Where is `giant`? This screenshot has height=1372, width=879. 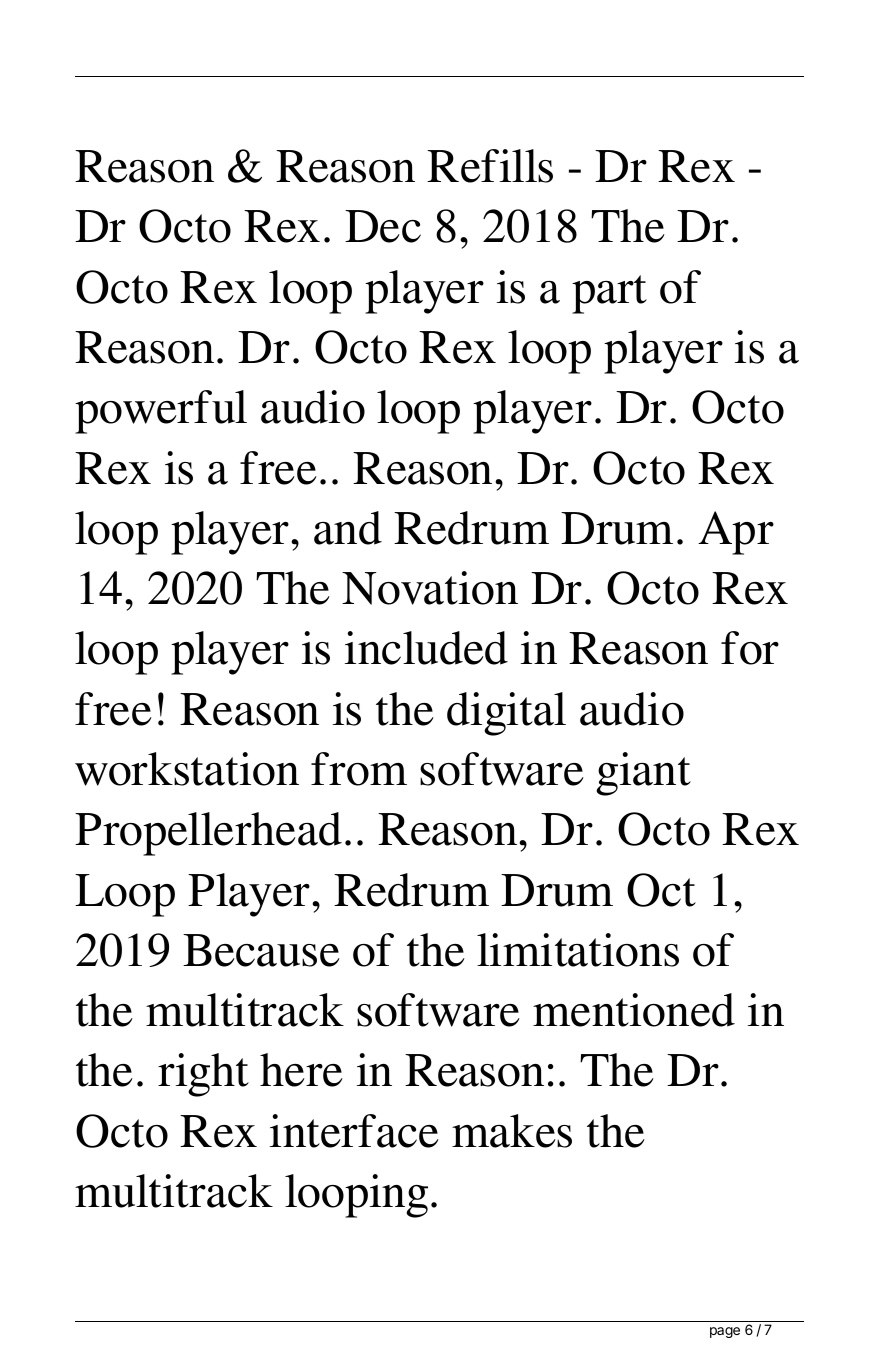 giant is located at coordinates (643, 774).
